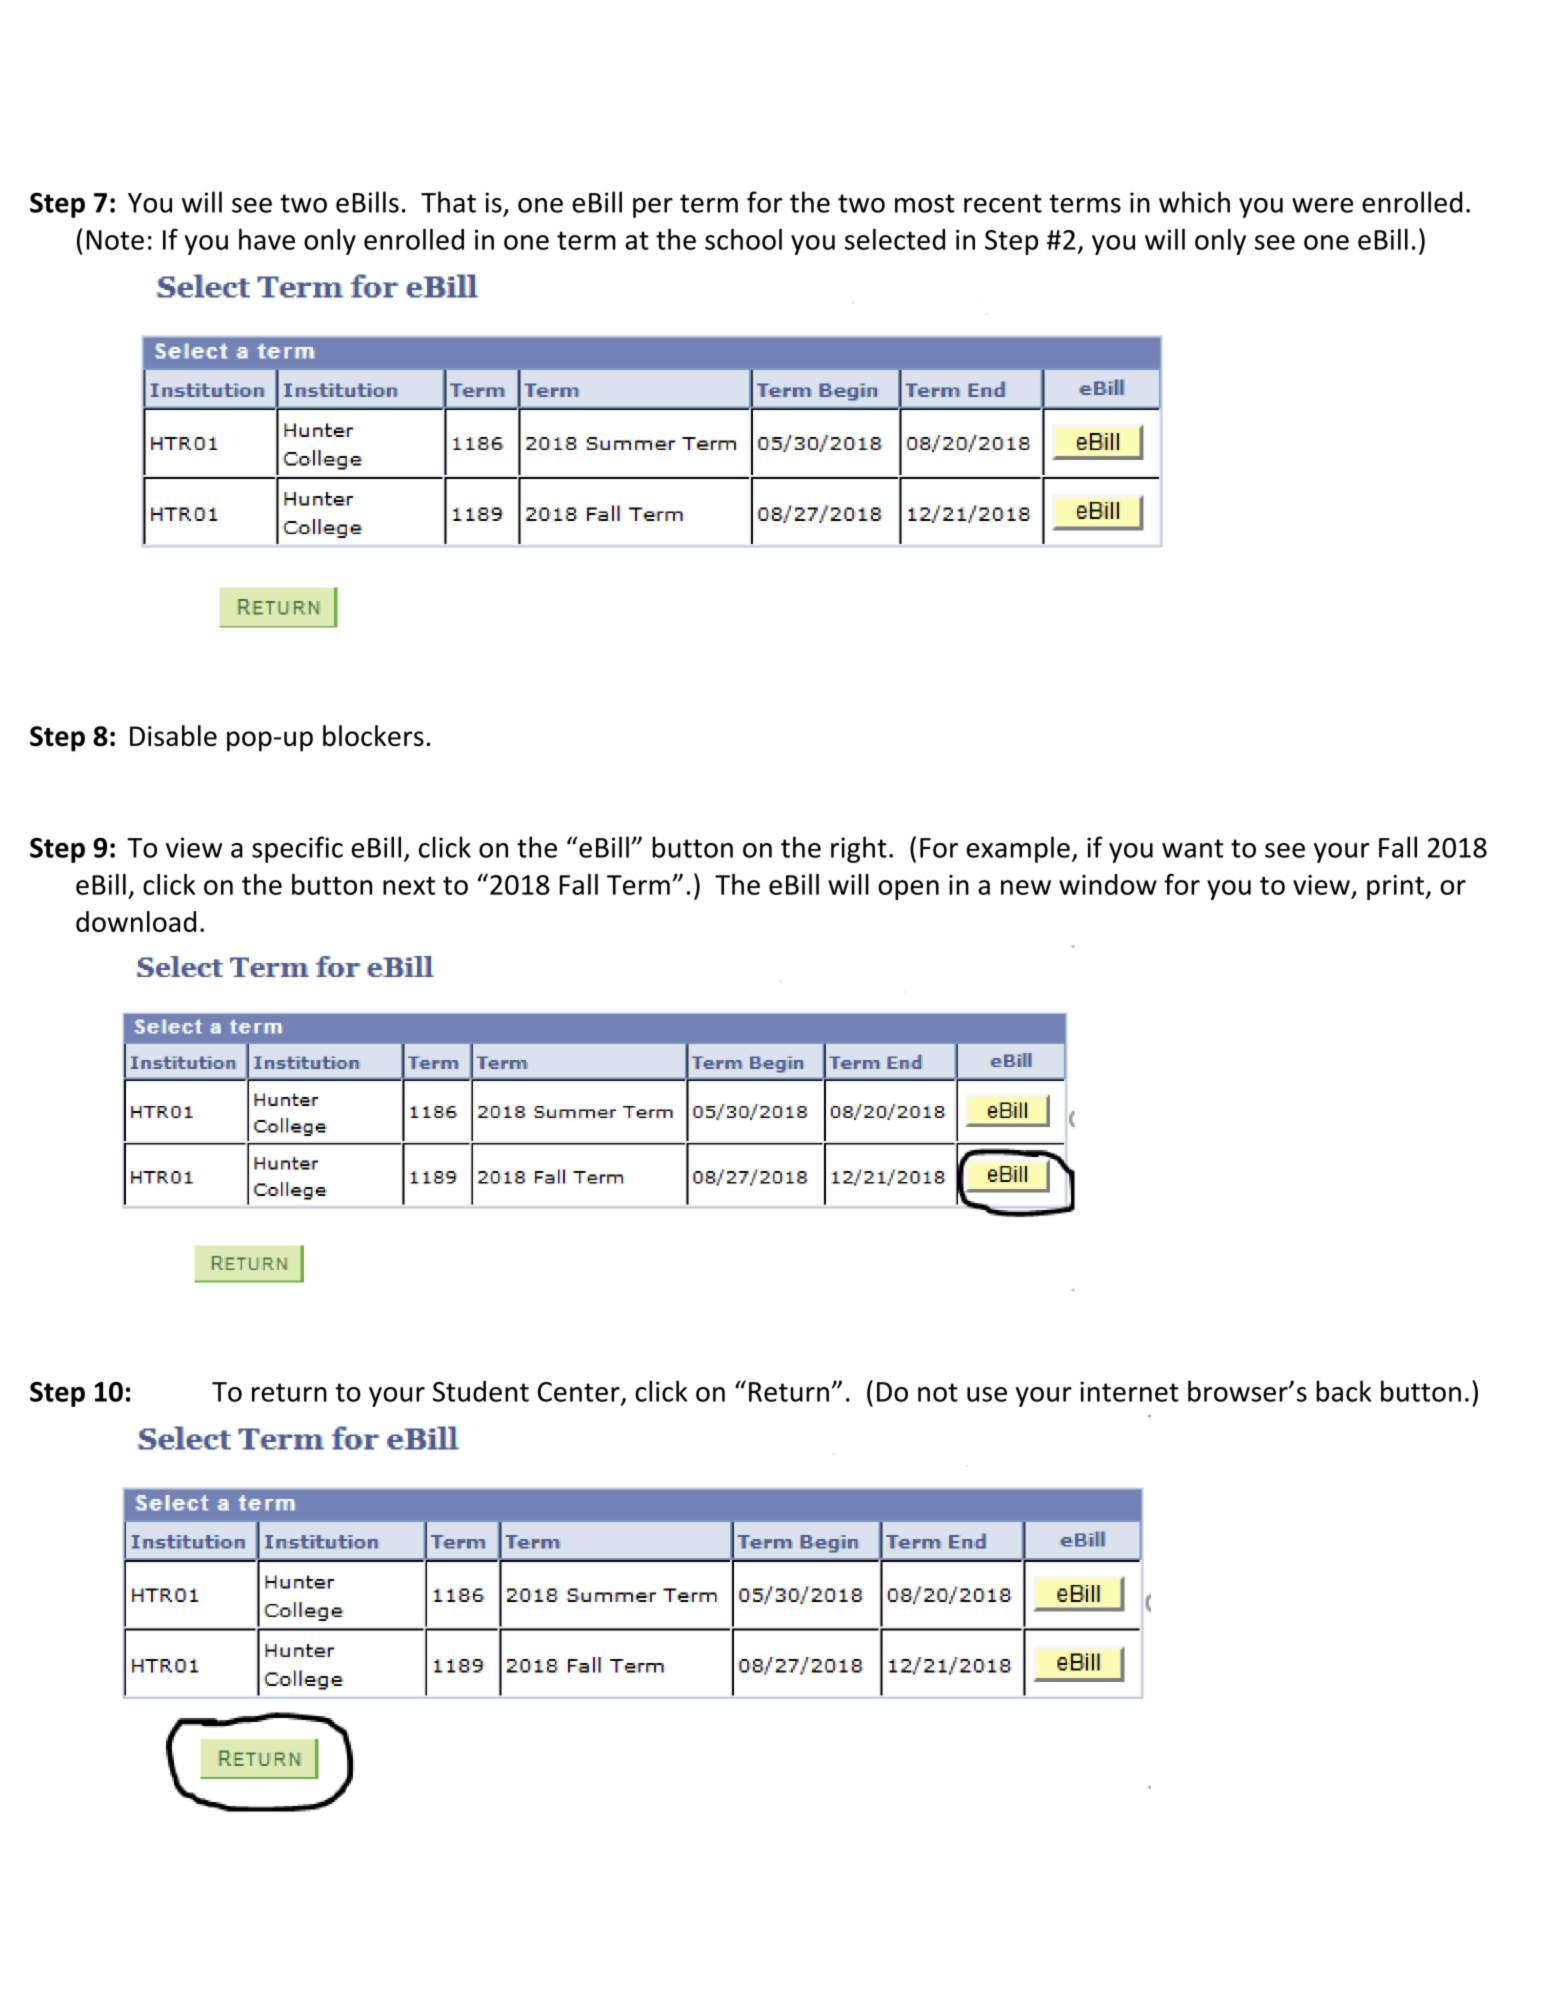 This page has width=1554, height=2011. Describe the element at coordinates (1194, 202) in the page. I see `which` at that location.
